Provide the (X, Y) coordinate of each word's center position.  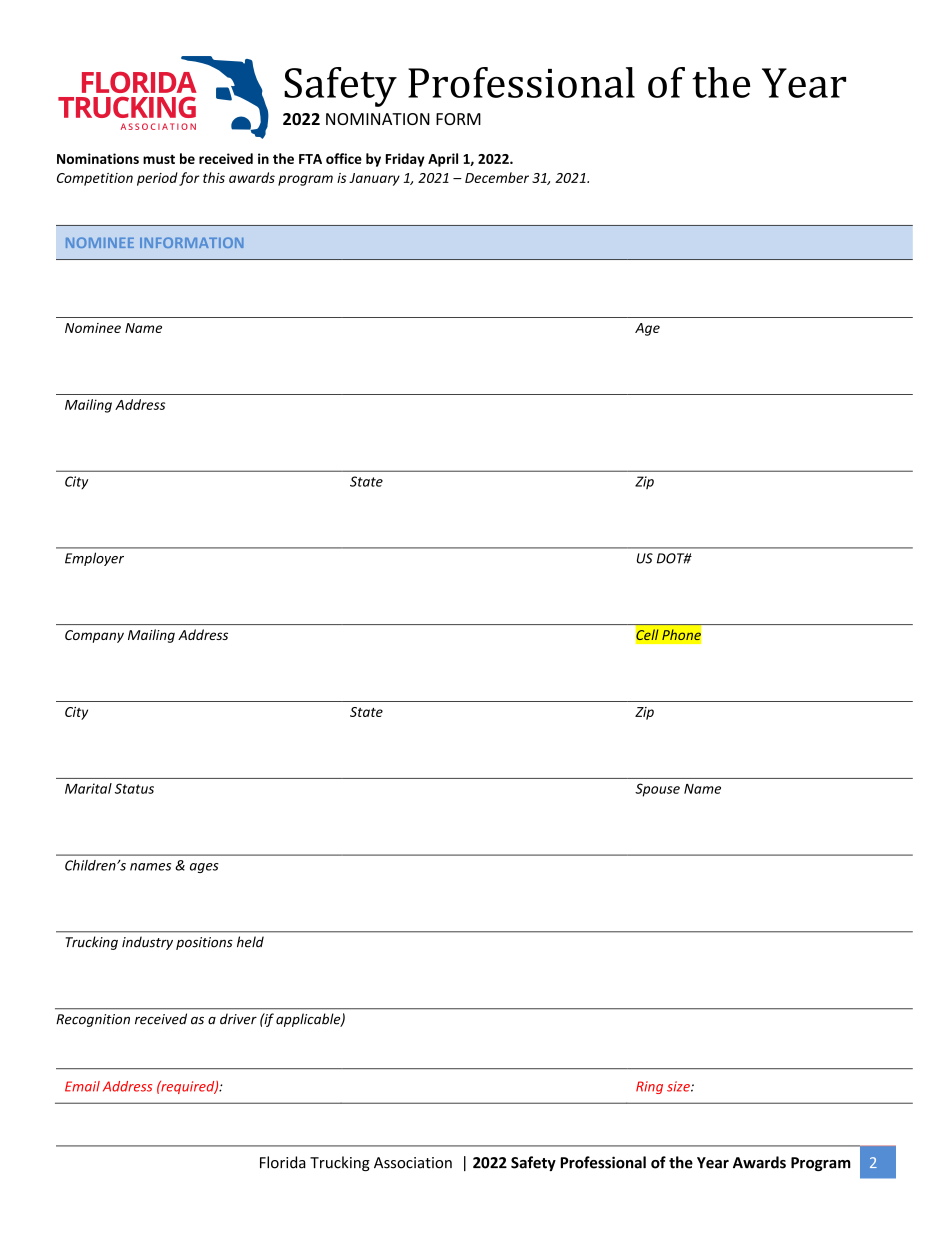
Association (413, 1163)
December (497, 177)
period (157, 179)
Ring (649, 1087)
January (374, 179)
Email (82, 1086)
